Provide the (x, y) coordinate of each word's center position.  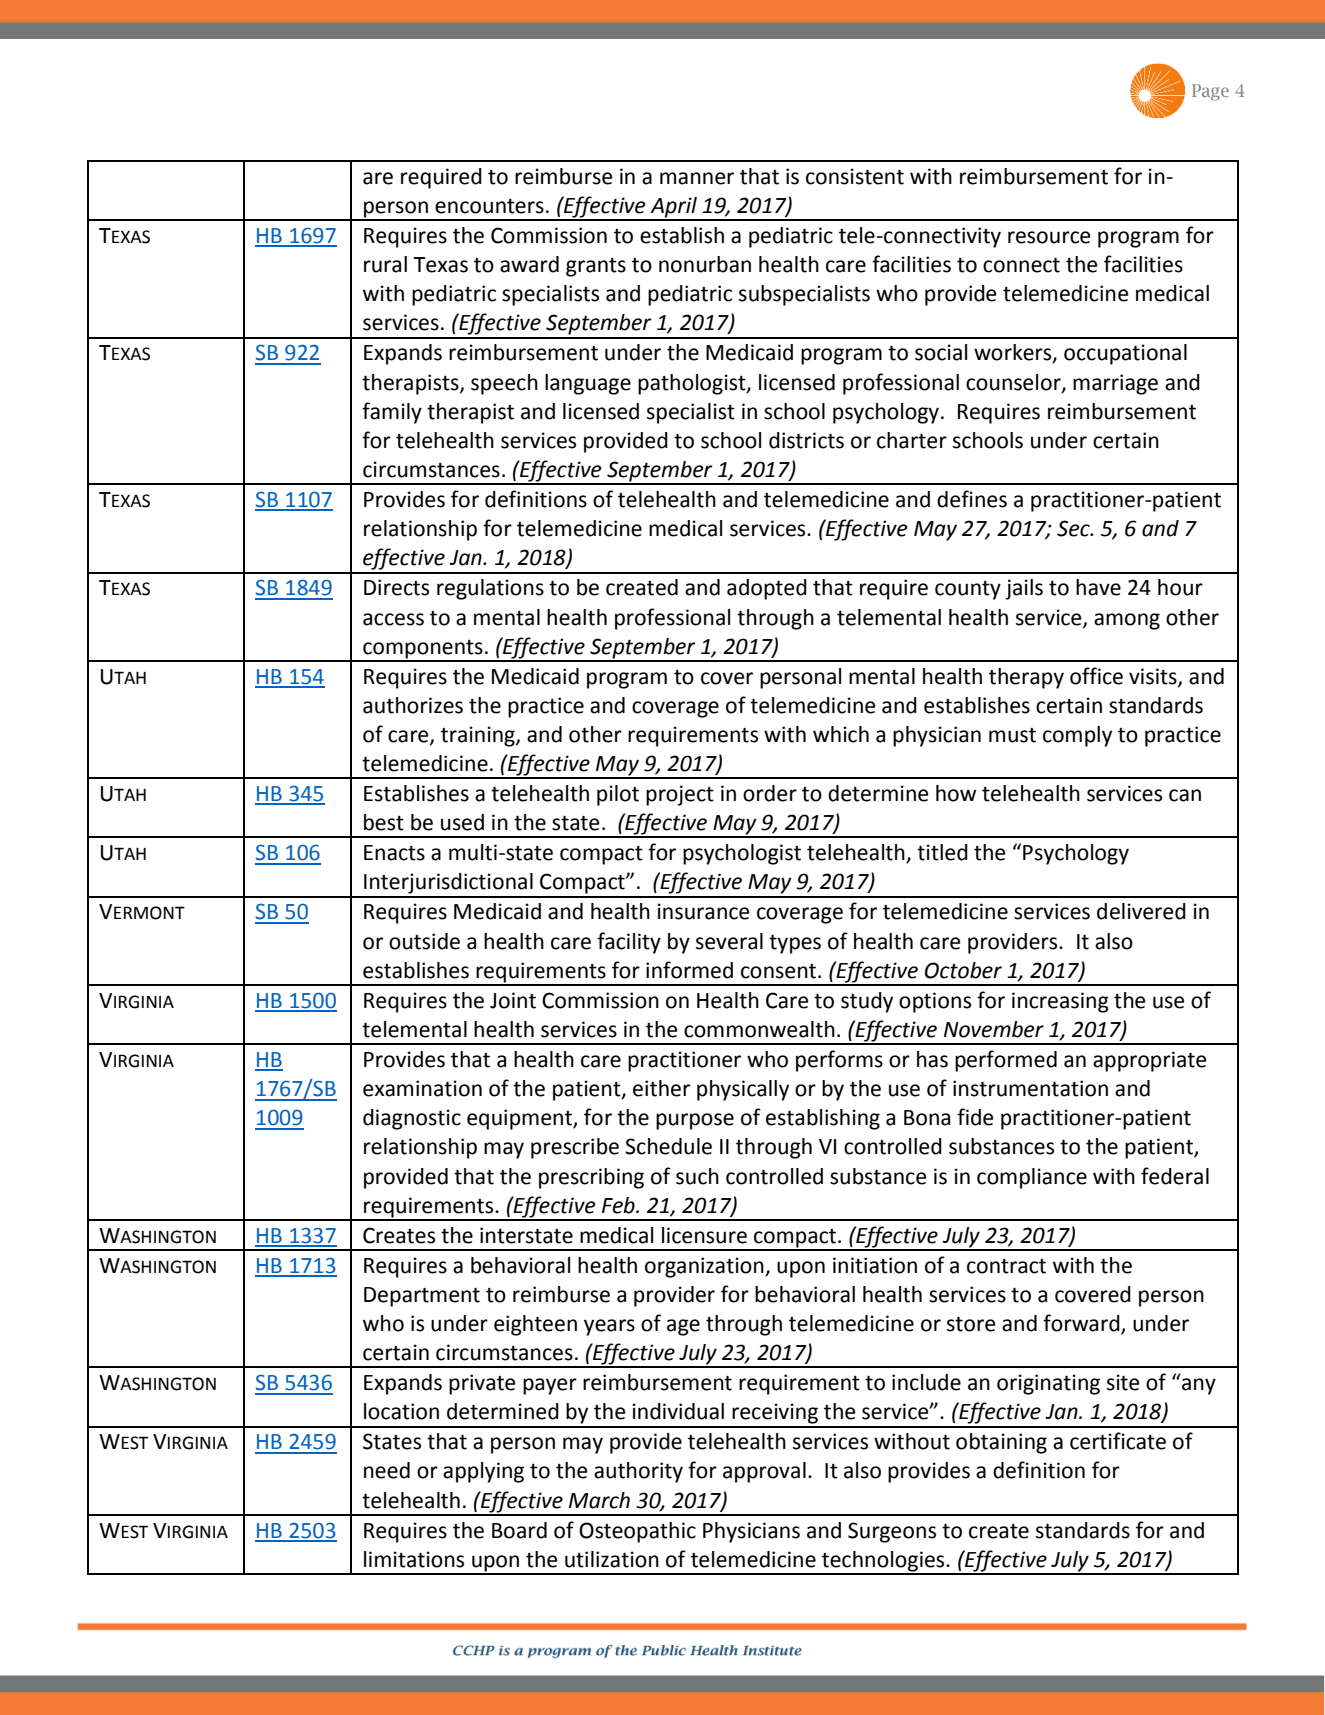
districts (806, 440)
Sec (1074, 528)
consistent (855, 176)
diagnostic (412, 1119)
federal (1175, 1176)
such (697, 1176)
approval (764, 1472)
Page (1210, 92)
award (529, 264)
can (1185, 795)
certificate (1118, 1441)
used (462, 822)
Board (519, 1530)
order (770, 793)
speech (504, 384)
